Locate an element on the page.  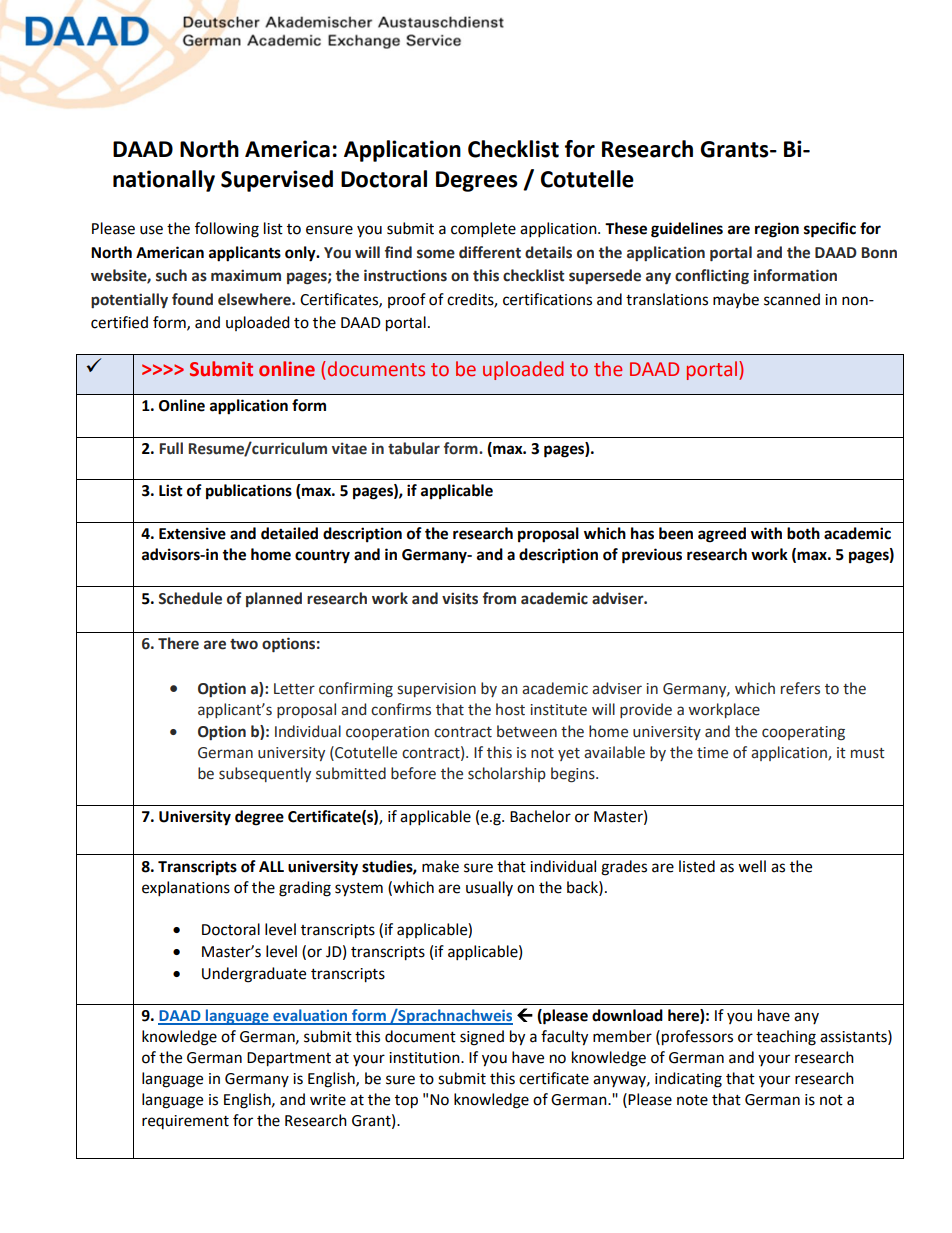
teaching is located at coordinates (786, 1038).
